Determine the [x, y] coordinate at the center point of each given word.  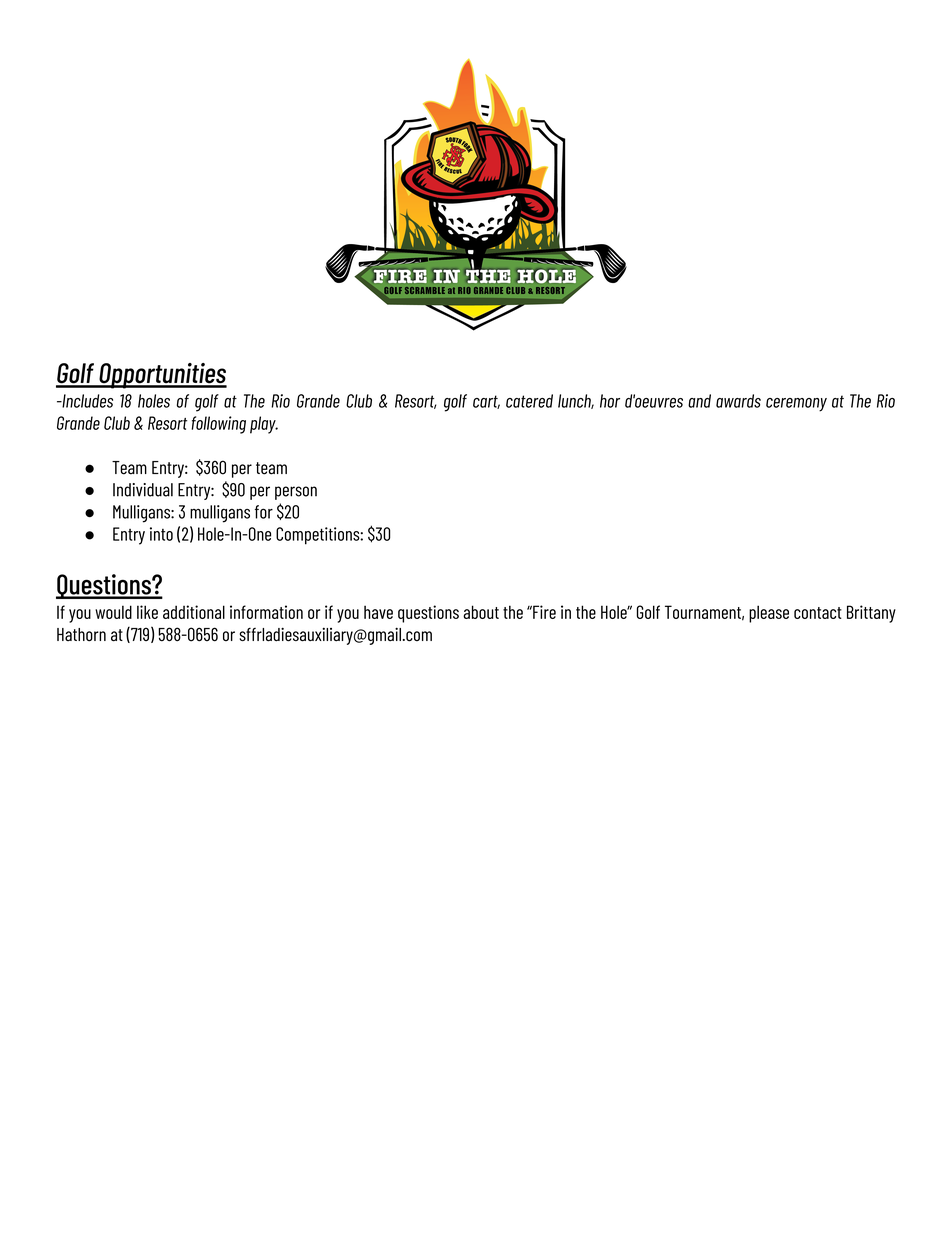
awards [738, 401]
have [378, 612]
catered [529, 401]
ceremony [796, 405]
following [219, 425]
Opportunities [162, 376]
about [481, 612]
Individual [143, 490]
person [296, 493]
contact [818, 613]
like [147, 612]
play [264, 425]
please [769, 614]
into [161, 534]
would [113, 612]
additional [194, 612]
